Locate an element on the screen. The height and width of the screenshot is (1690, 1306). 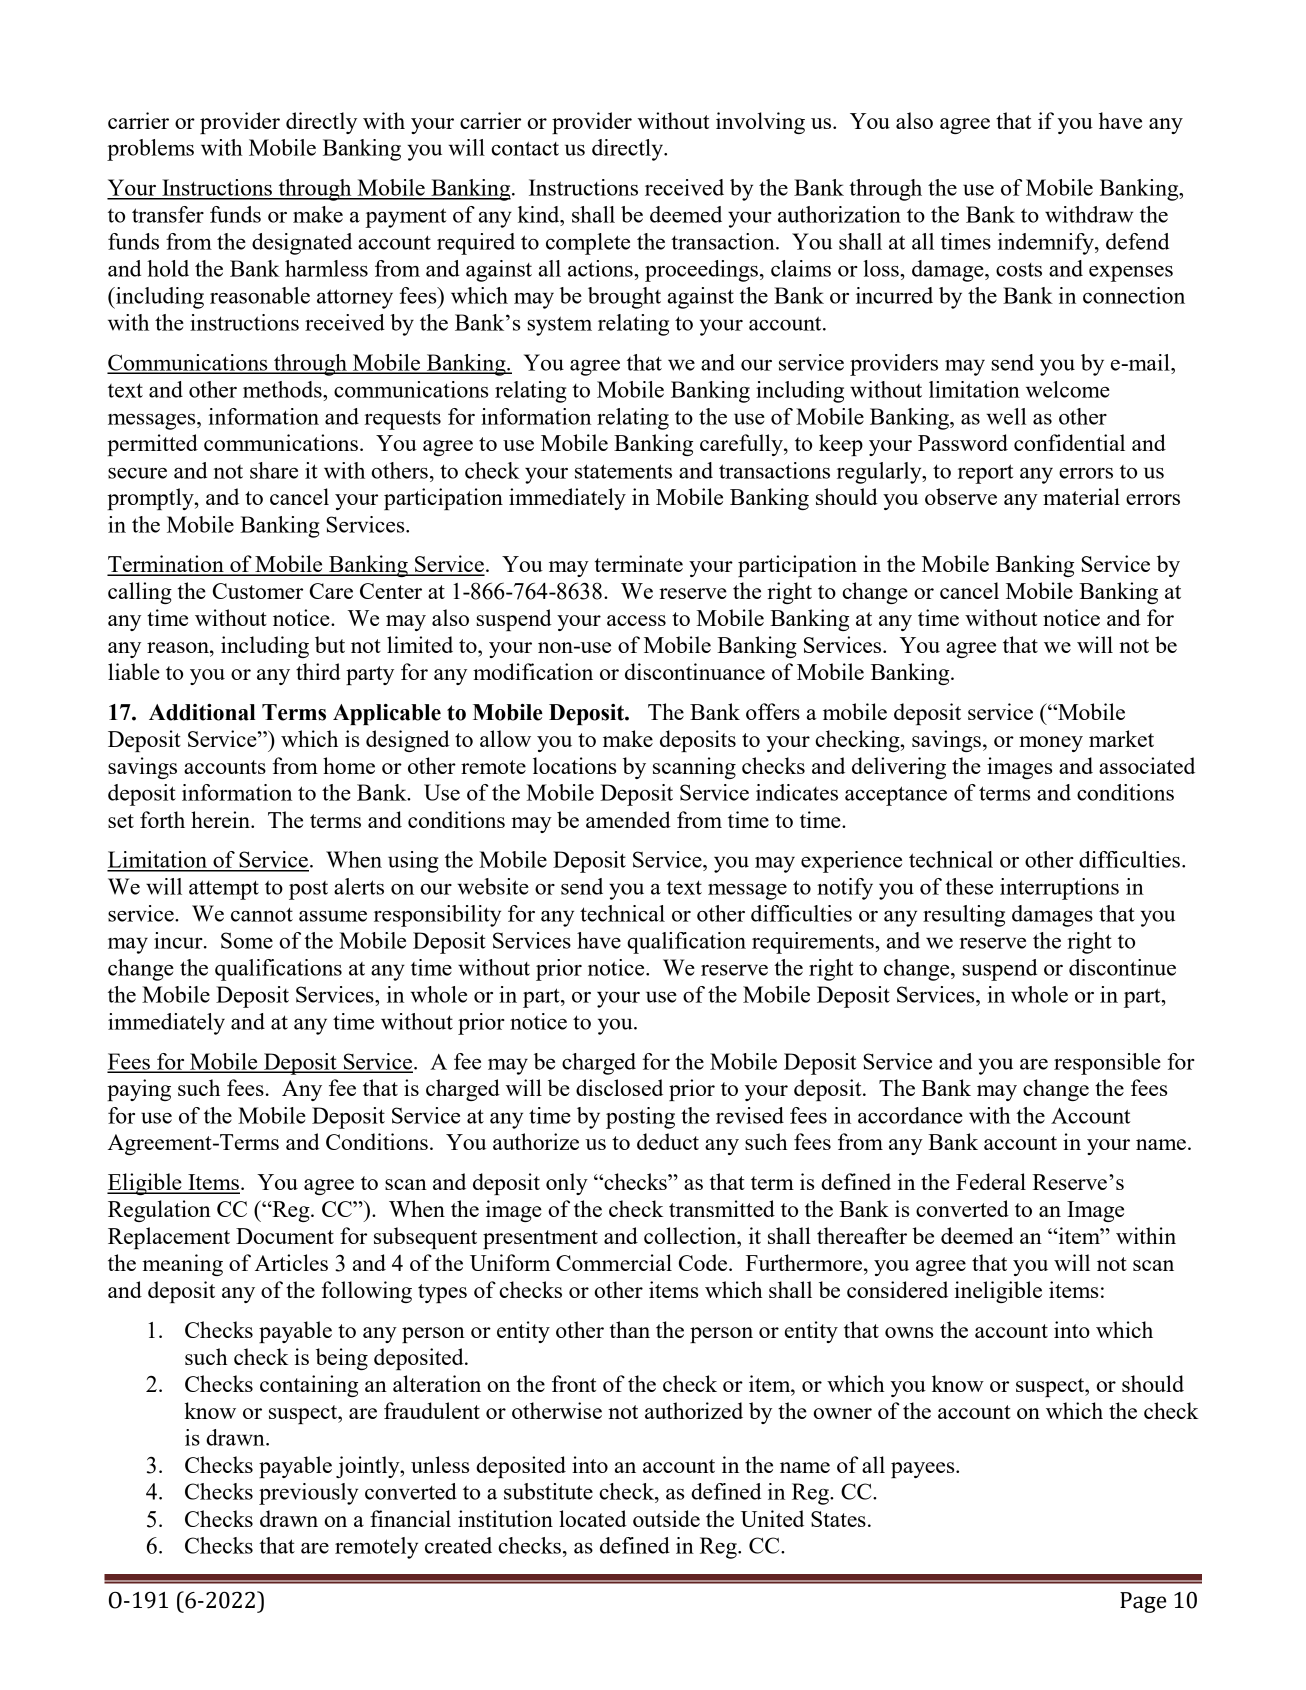
costs is located at coordinates (1019, 270).
